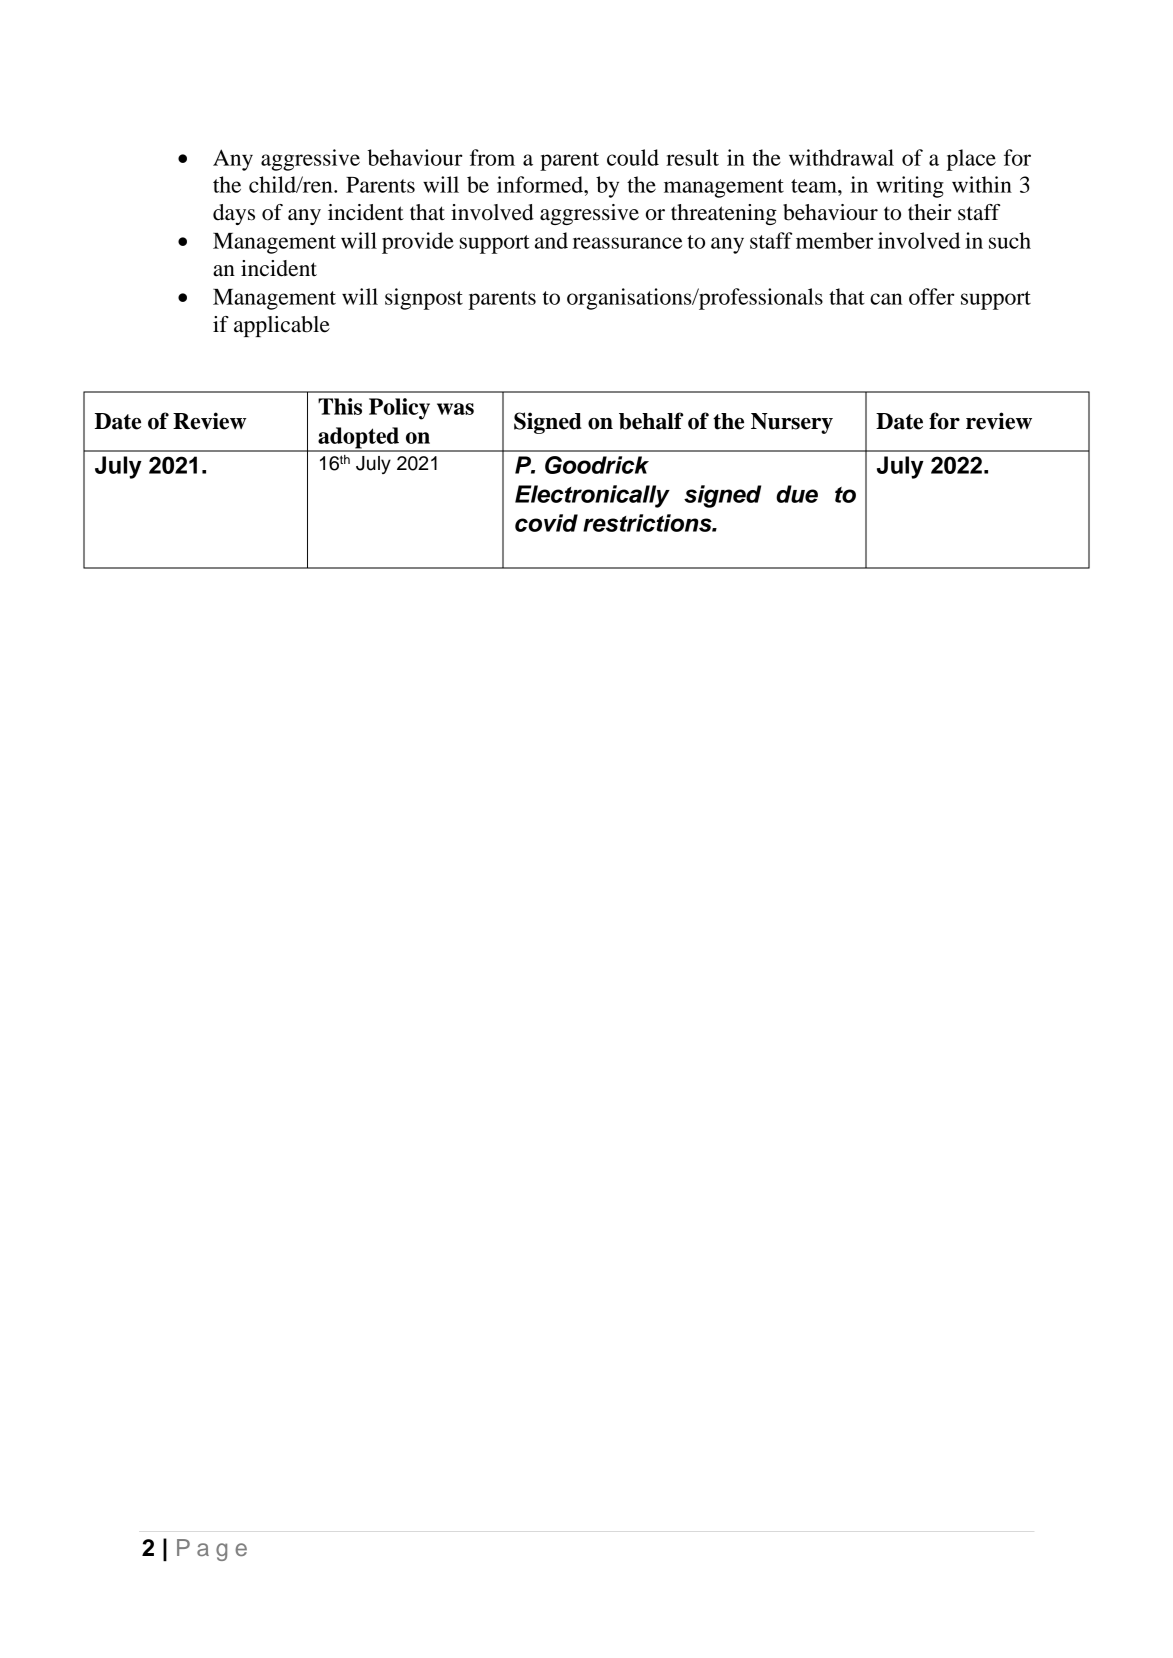  What do you see at coordinates (633, 157) in the document?
I see `could` at bounding box center [633, 157].
